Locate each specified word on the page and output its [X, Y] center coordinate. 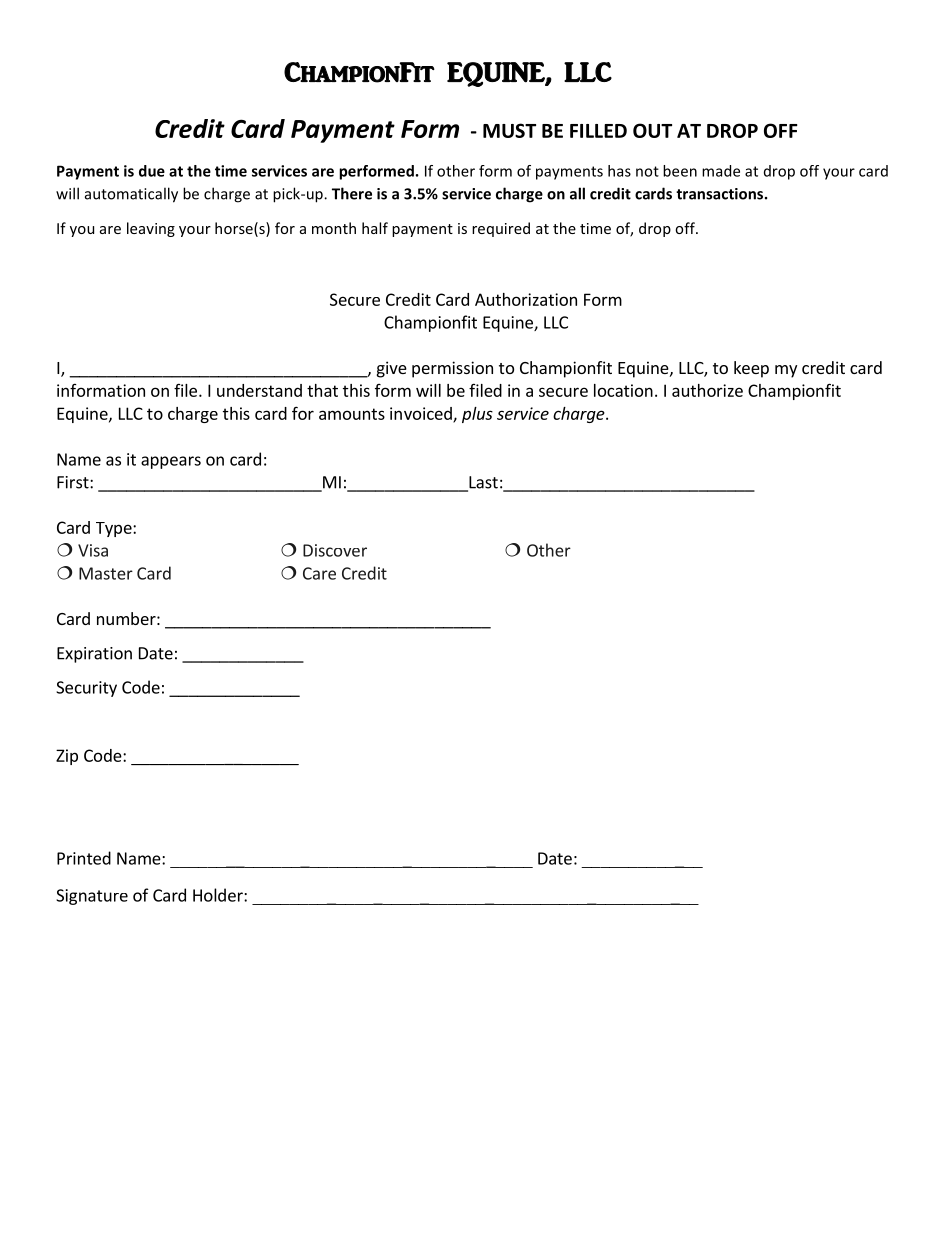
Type [115, 529]
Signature [92, 897]
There [352, 193]
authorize [707, 390]
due [152, 171]
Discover [335, 550]
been [680, 171]
